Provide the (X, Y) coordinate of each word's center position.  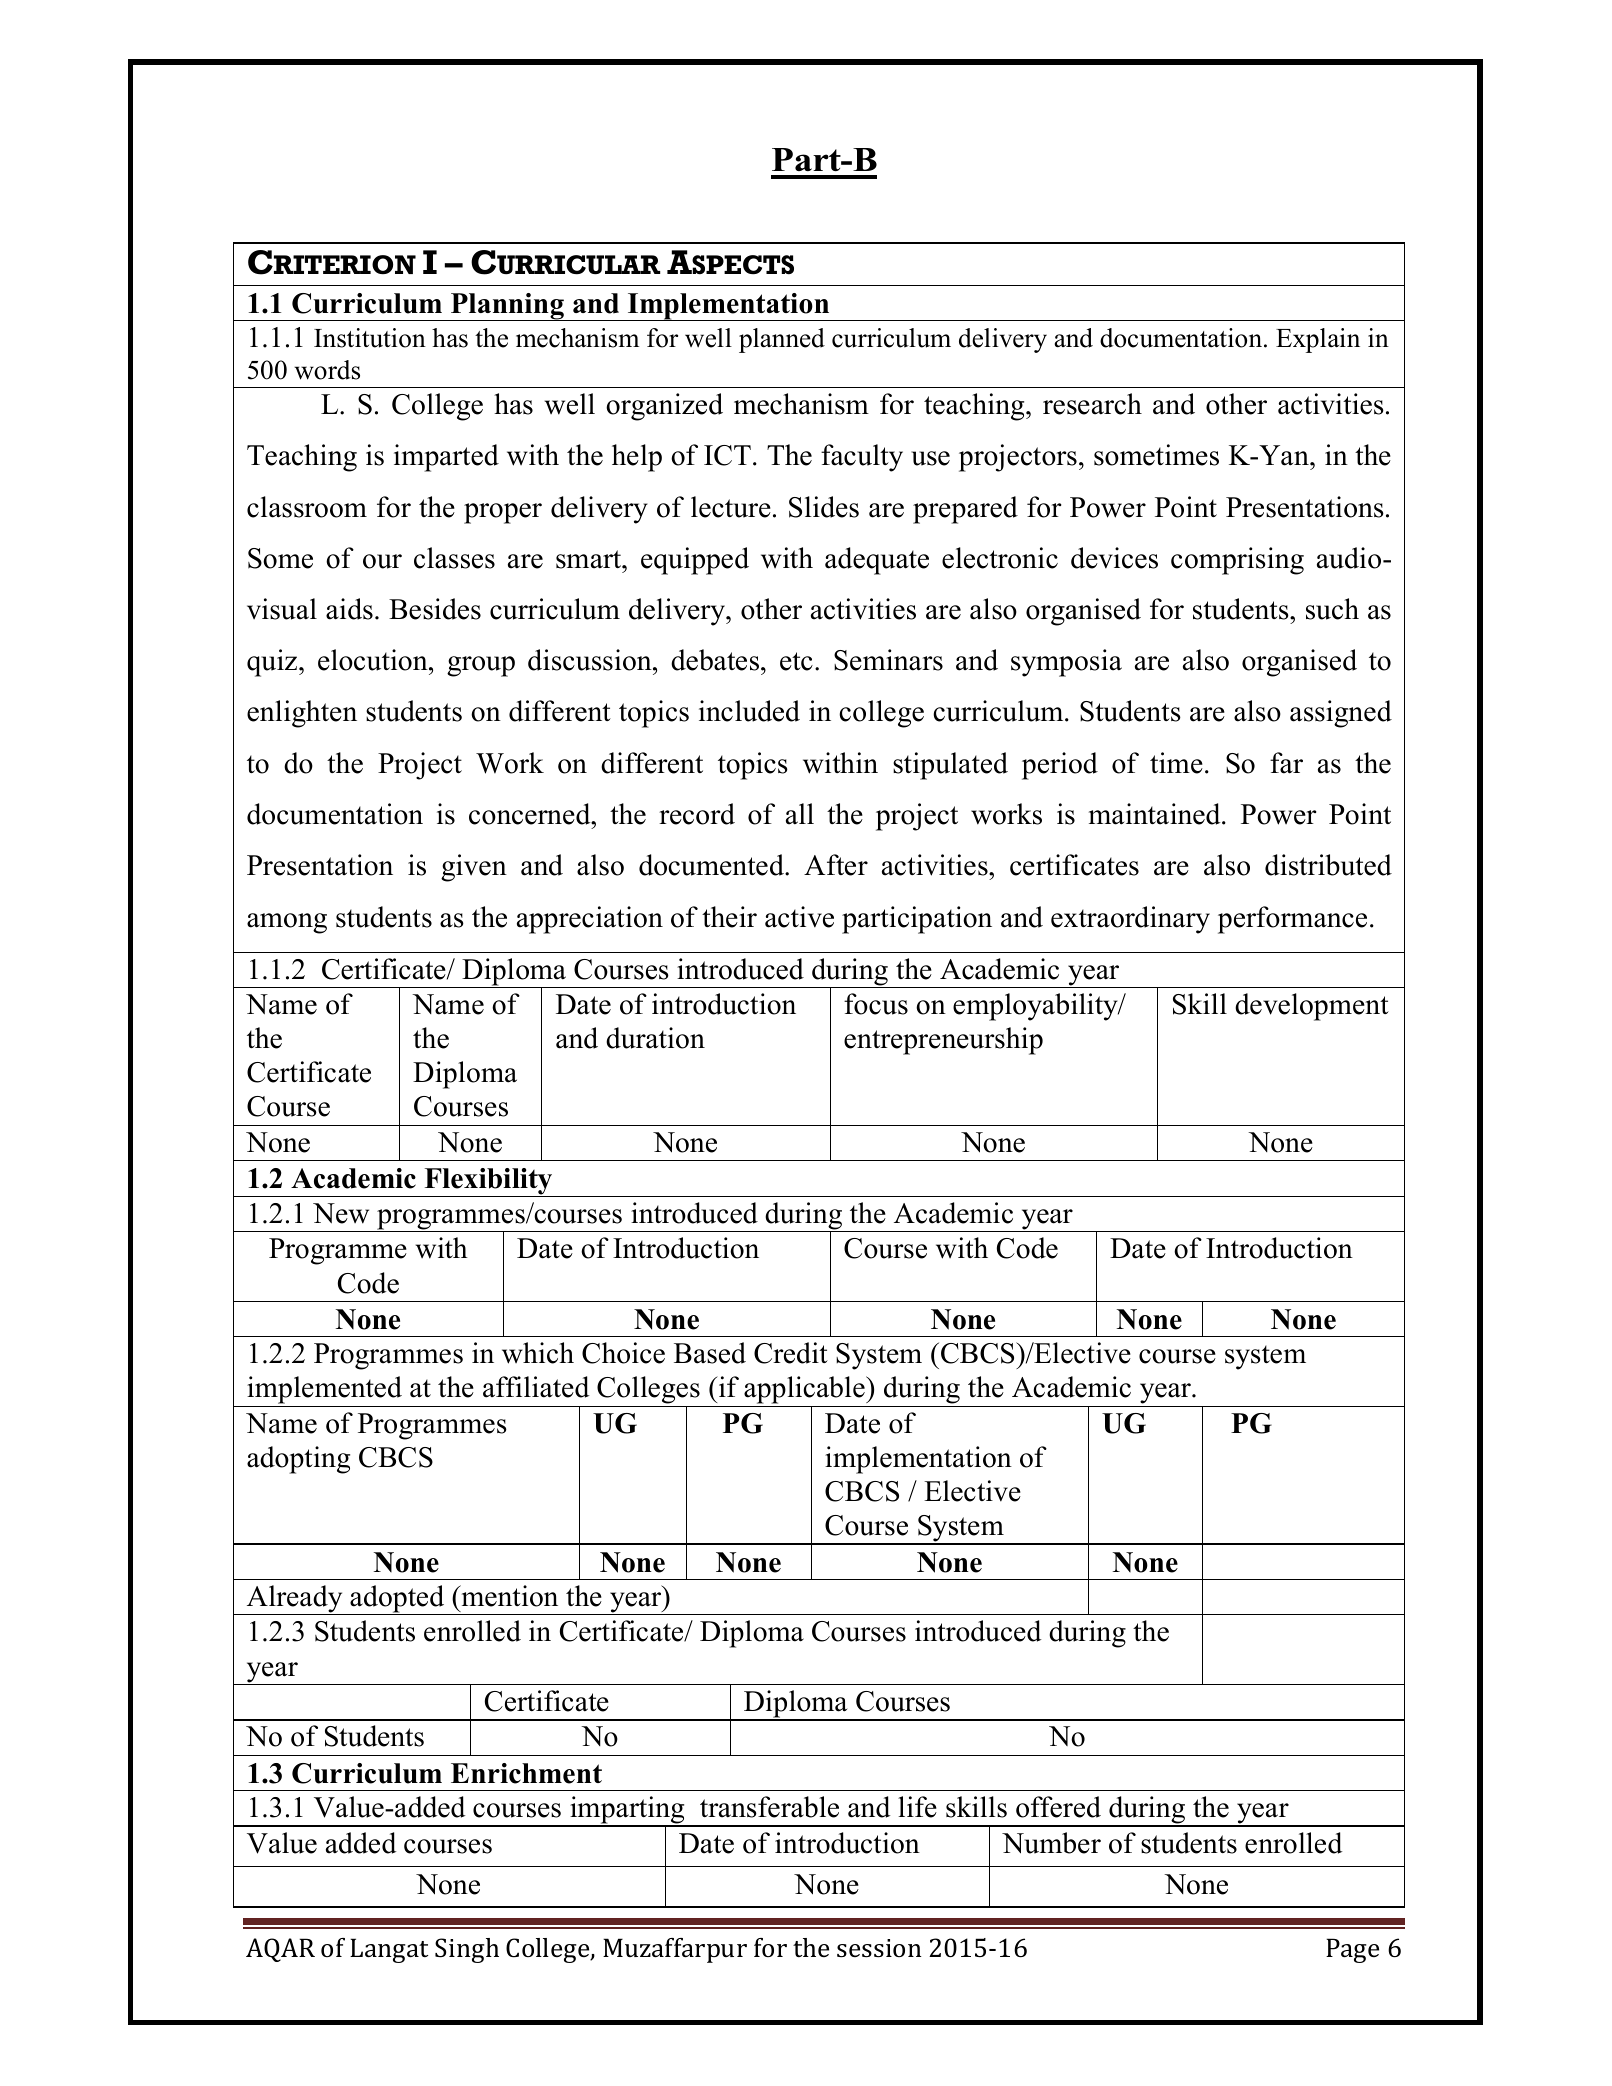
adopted (397, 1600)
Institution (370, 338)
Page (1352, 1950)
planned (782, 340)
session (879, 1948)
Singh (467, 1950)
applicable (804, 1391)
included (749, 711)
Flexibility (488, 1182)
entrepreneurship (943, 1041)
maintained (1156, 814)
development (1312, 1007)
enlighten (302, 714)
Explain (1318, 340)
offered (1058, 1807)
